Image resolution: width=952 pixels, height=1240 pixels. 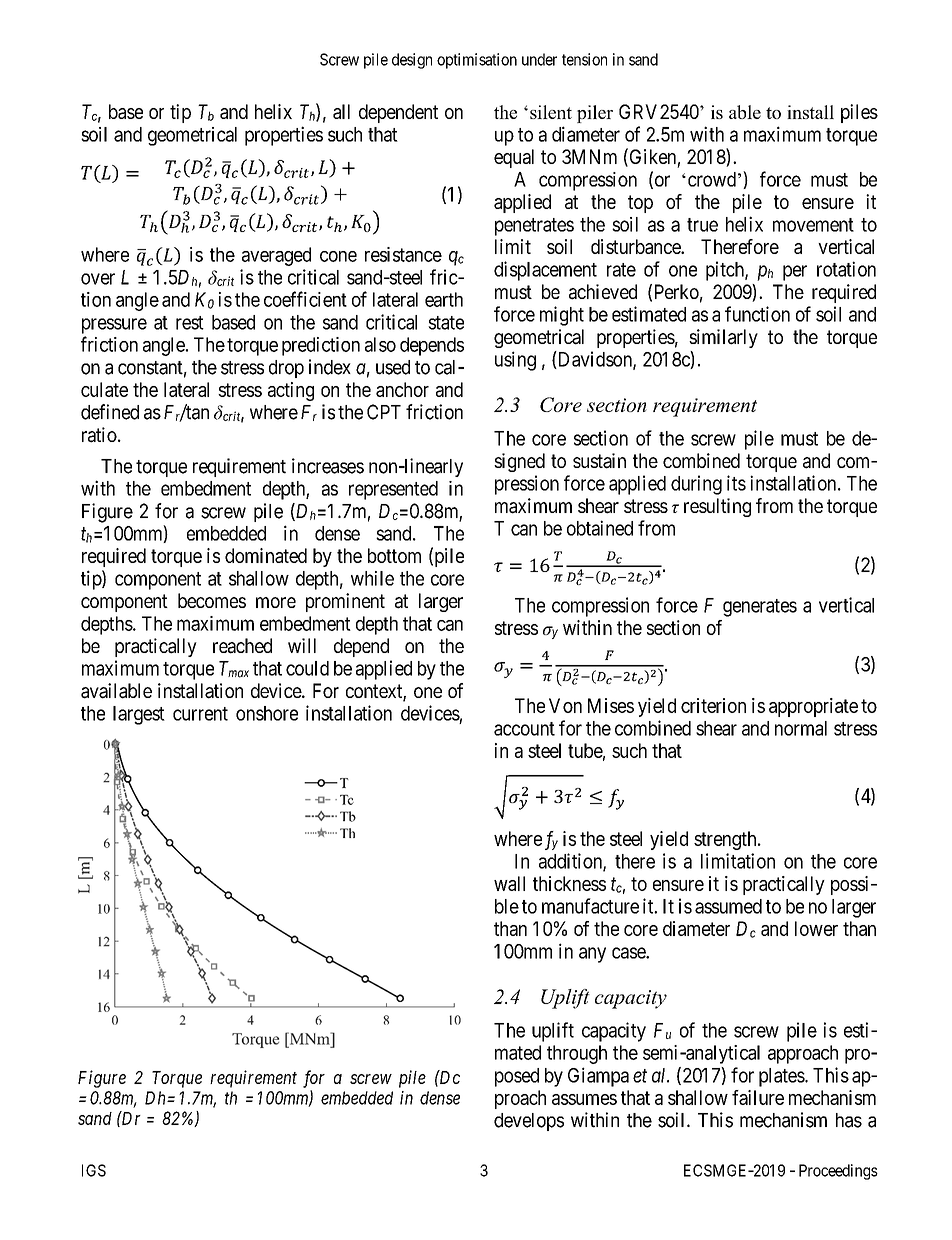 What do you see at coordinates (212, 600) in the image?
I see `becomes` at bounding box center [212, 600].
